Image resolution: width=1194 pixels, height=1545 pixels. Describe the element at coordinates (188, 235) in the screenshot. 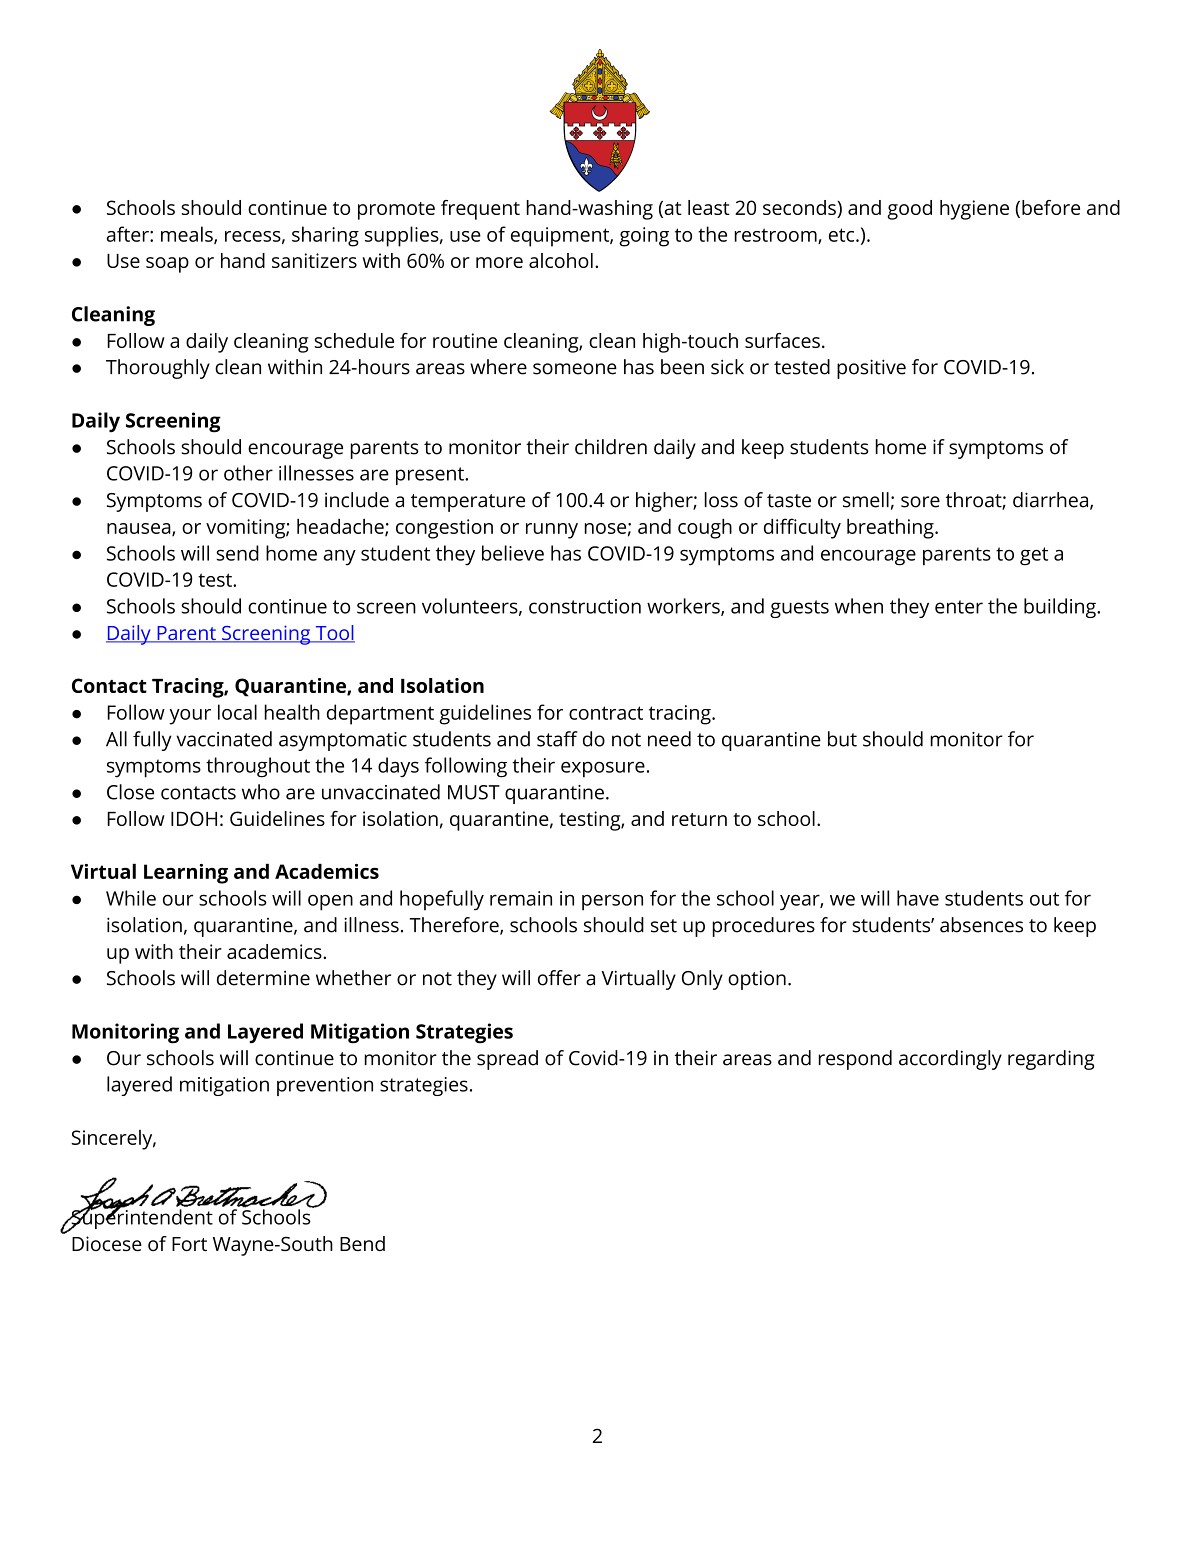

I see `meals` at that location.
